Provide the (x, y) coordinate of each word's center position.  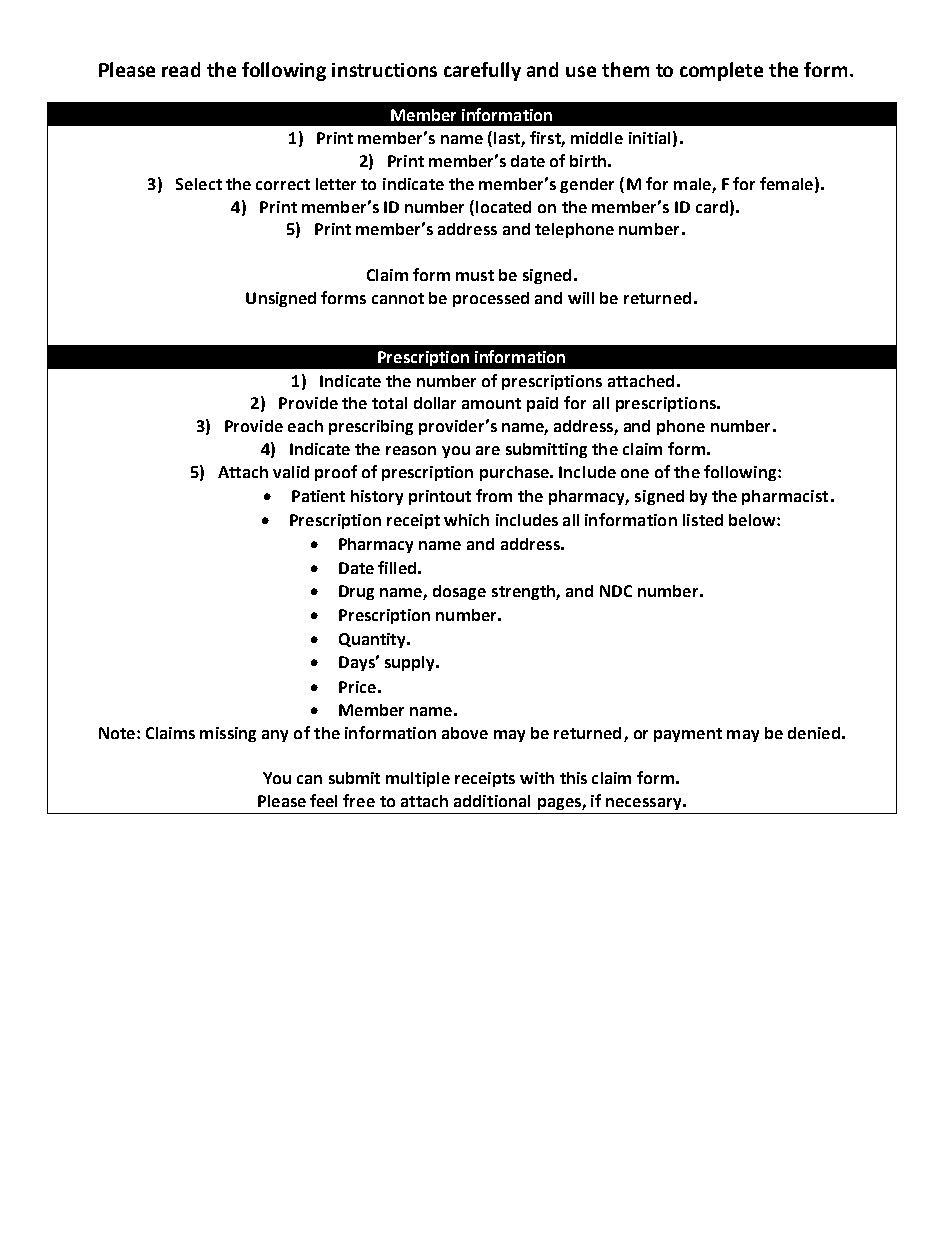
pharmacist (785, 497)
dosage (459, 592)
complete (721, 71)
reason (411, 450)
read (181, 69)
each (305, 426)
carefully (482, 71)
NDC (616, 591)
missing (228, 734)
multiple (418, 779)
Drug (356, 592)
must (475, 275)
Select (199, 184)
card (712, 207)
